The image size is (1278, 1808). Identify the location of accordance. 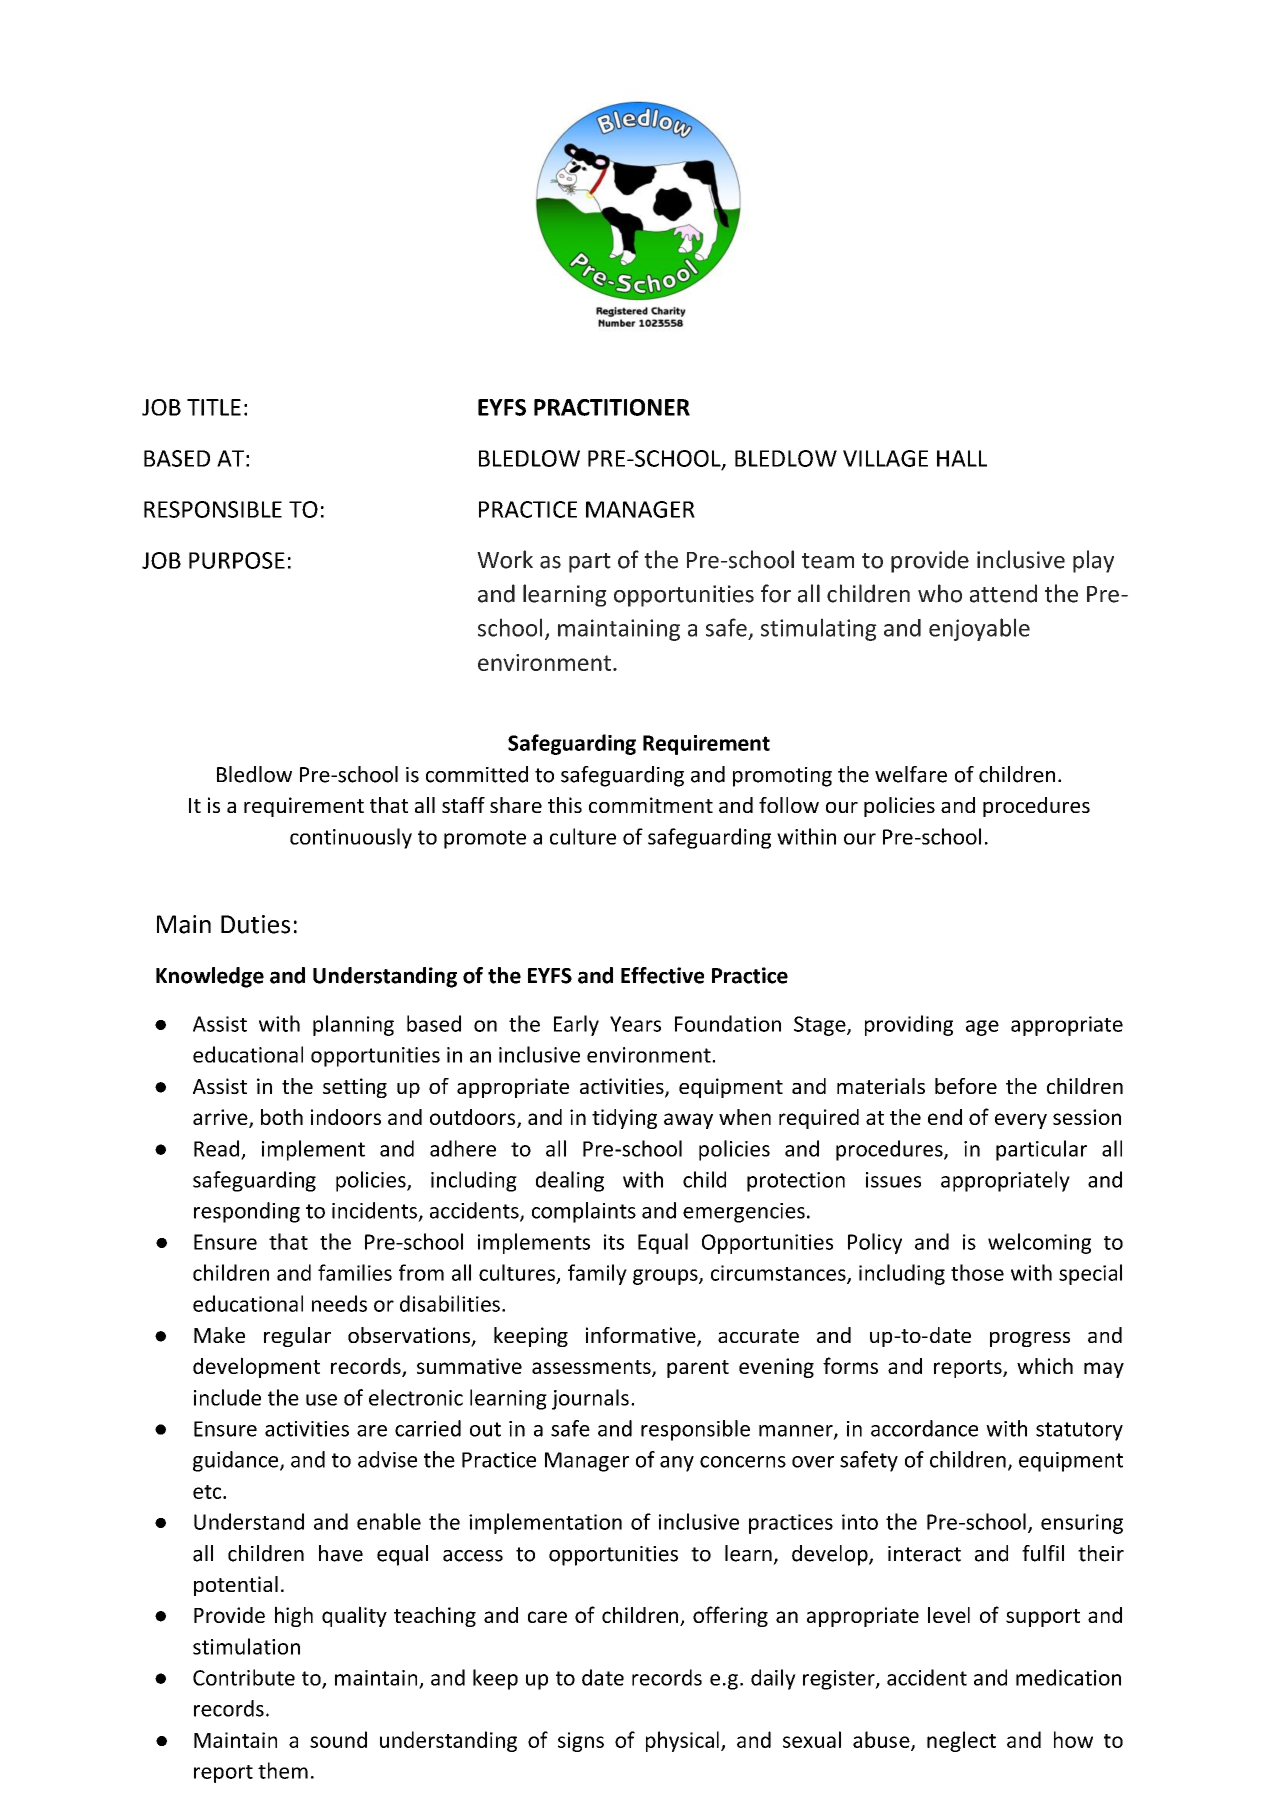
(924, 1428).
